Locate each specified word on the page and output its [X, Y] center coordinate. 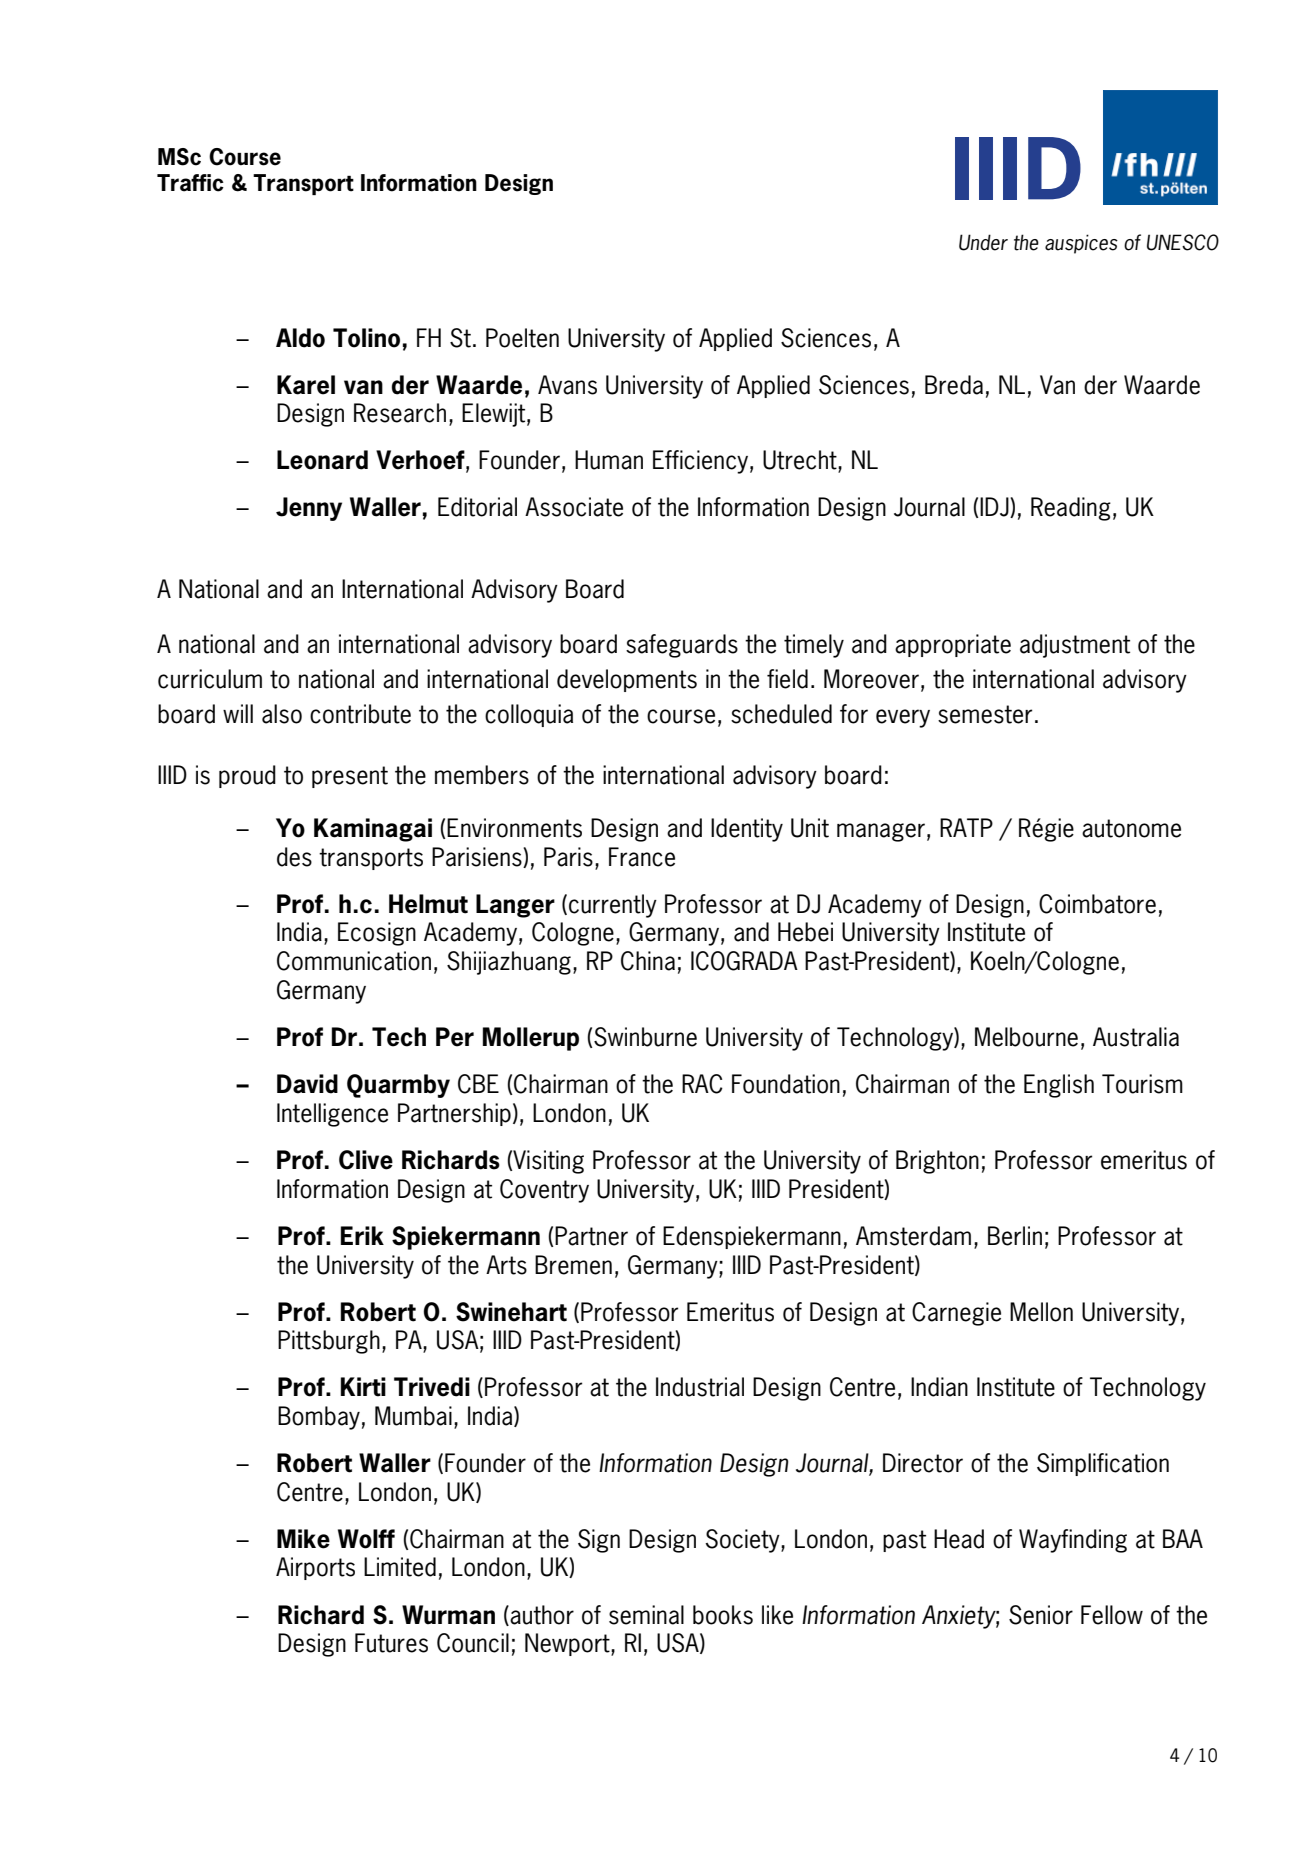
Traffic [190, 183]
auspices [1081, 244]
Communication [354, 961]
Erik [362, 1235]
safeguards [682, 646]
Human [609, 460]
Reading [1071, 509]
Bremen [573, 1265]
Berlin [1015, 1236]
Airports [315, 1568]
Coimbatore [1097, 904]
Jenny [309, 509]
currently [613, 906]
